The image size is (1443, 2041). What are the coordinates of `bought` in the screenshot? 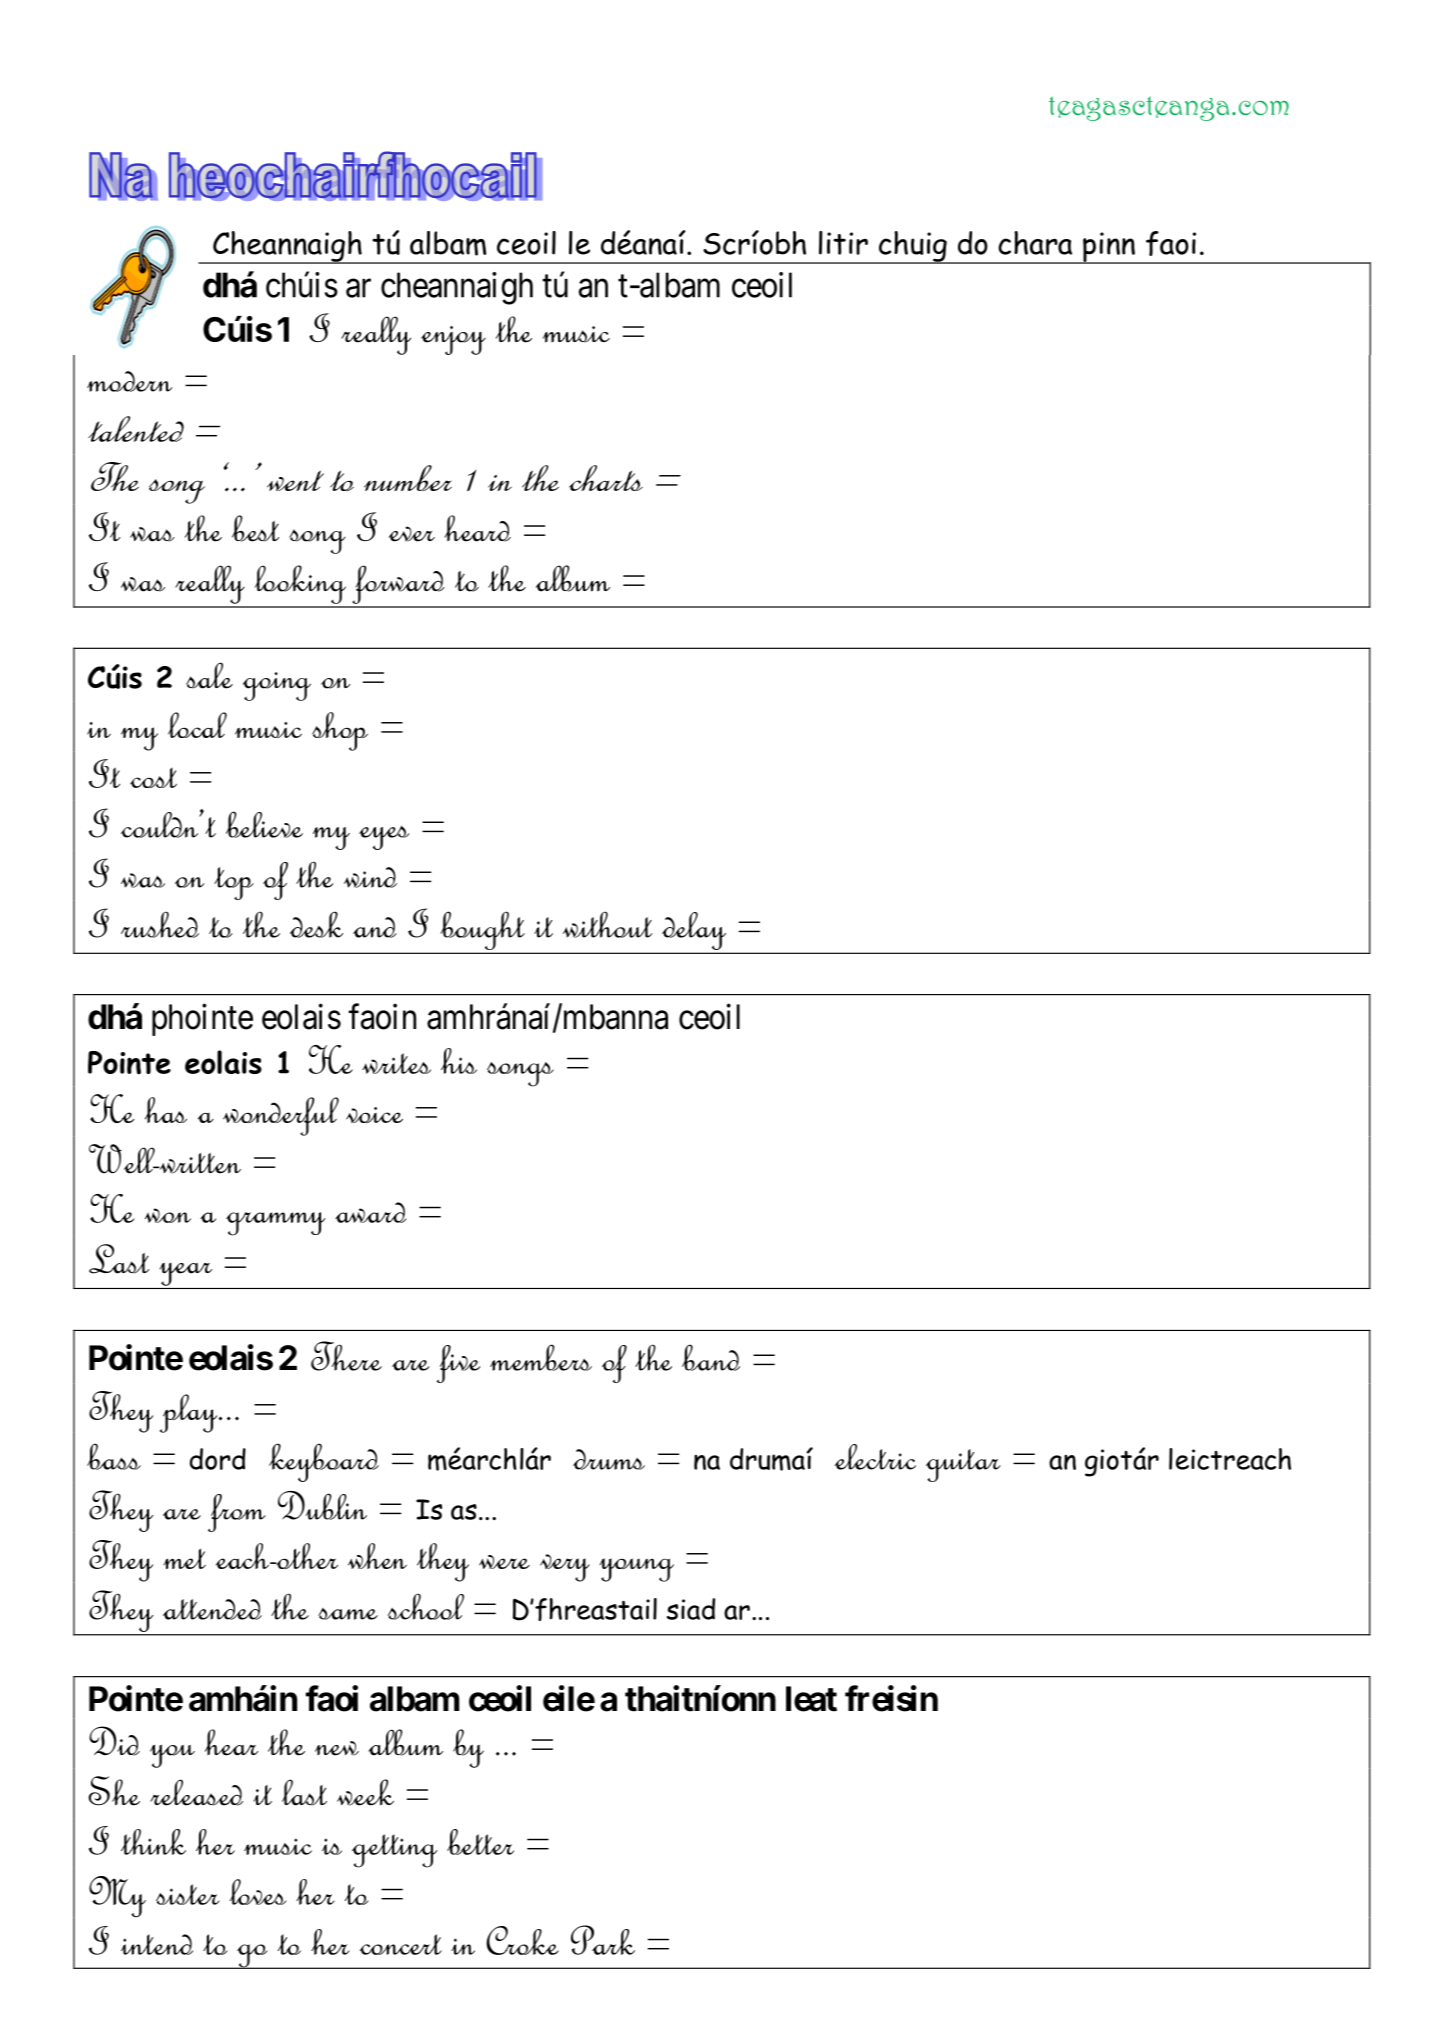 It's located at (482, 932).
